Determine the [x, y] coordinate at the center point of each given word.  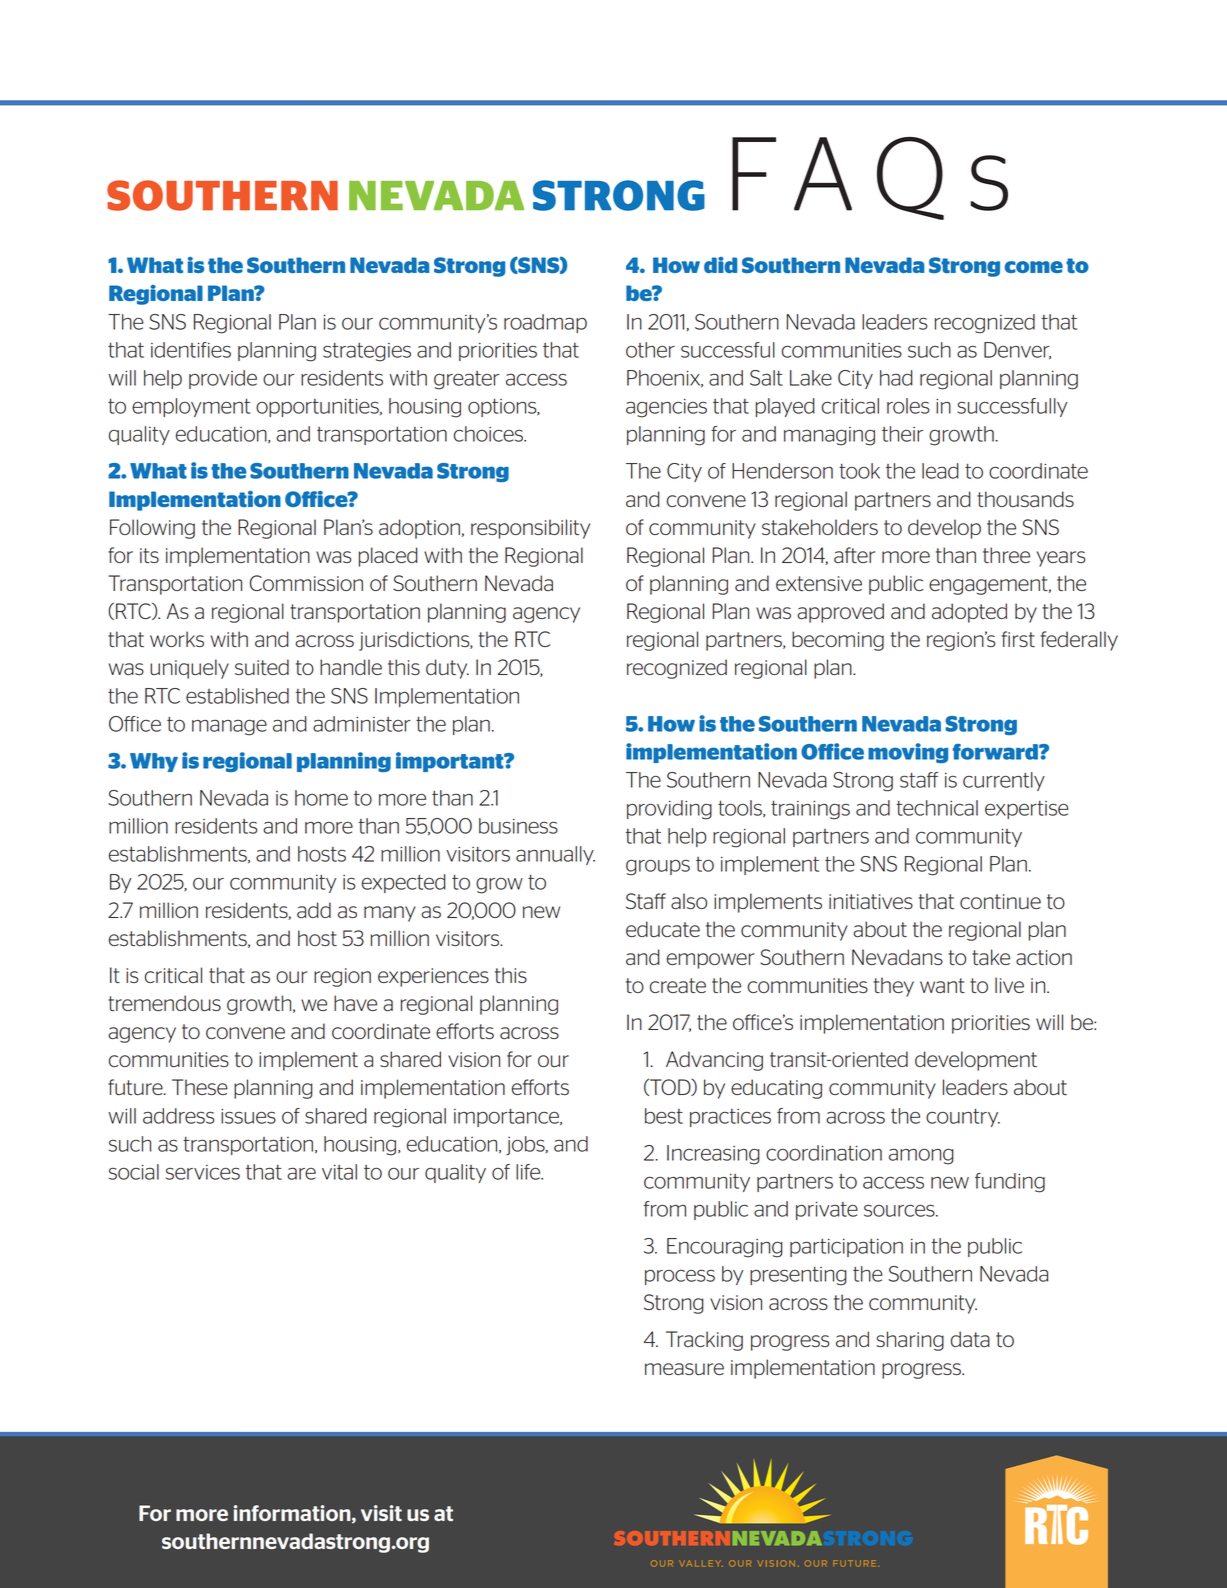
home [321, 798]
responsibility [530, 529]
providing [669, 810]
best [664, 1116]
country [963, 1118]
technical [937, 808]
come [1034, 267]
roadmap [545, 323]
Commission [306, 583]
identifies [191, 350]
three [1006, 555]
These [200, 1087]
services [203, 1172]
